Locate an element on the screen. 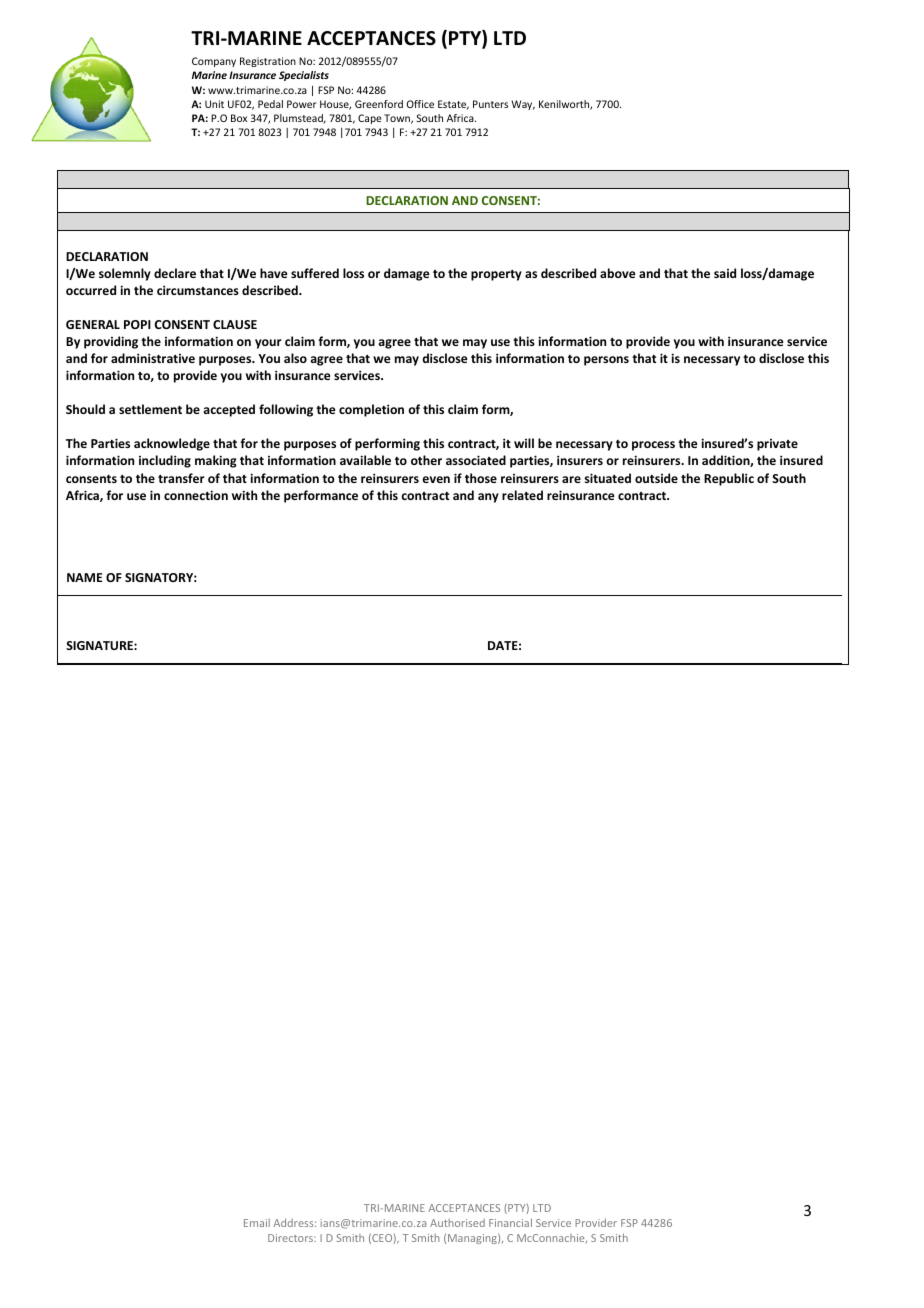 The image size is (924, 1308). property is located at coordinates (496, 275).
